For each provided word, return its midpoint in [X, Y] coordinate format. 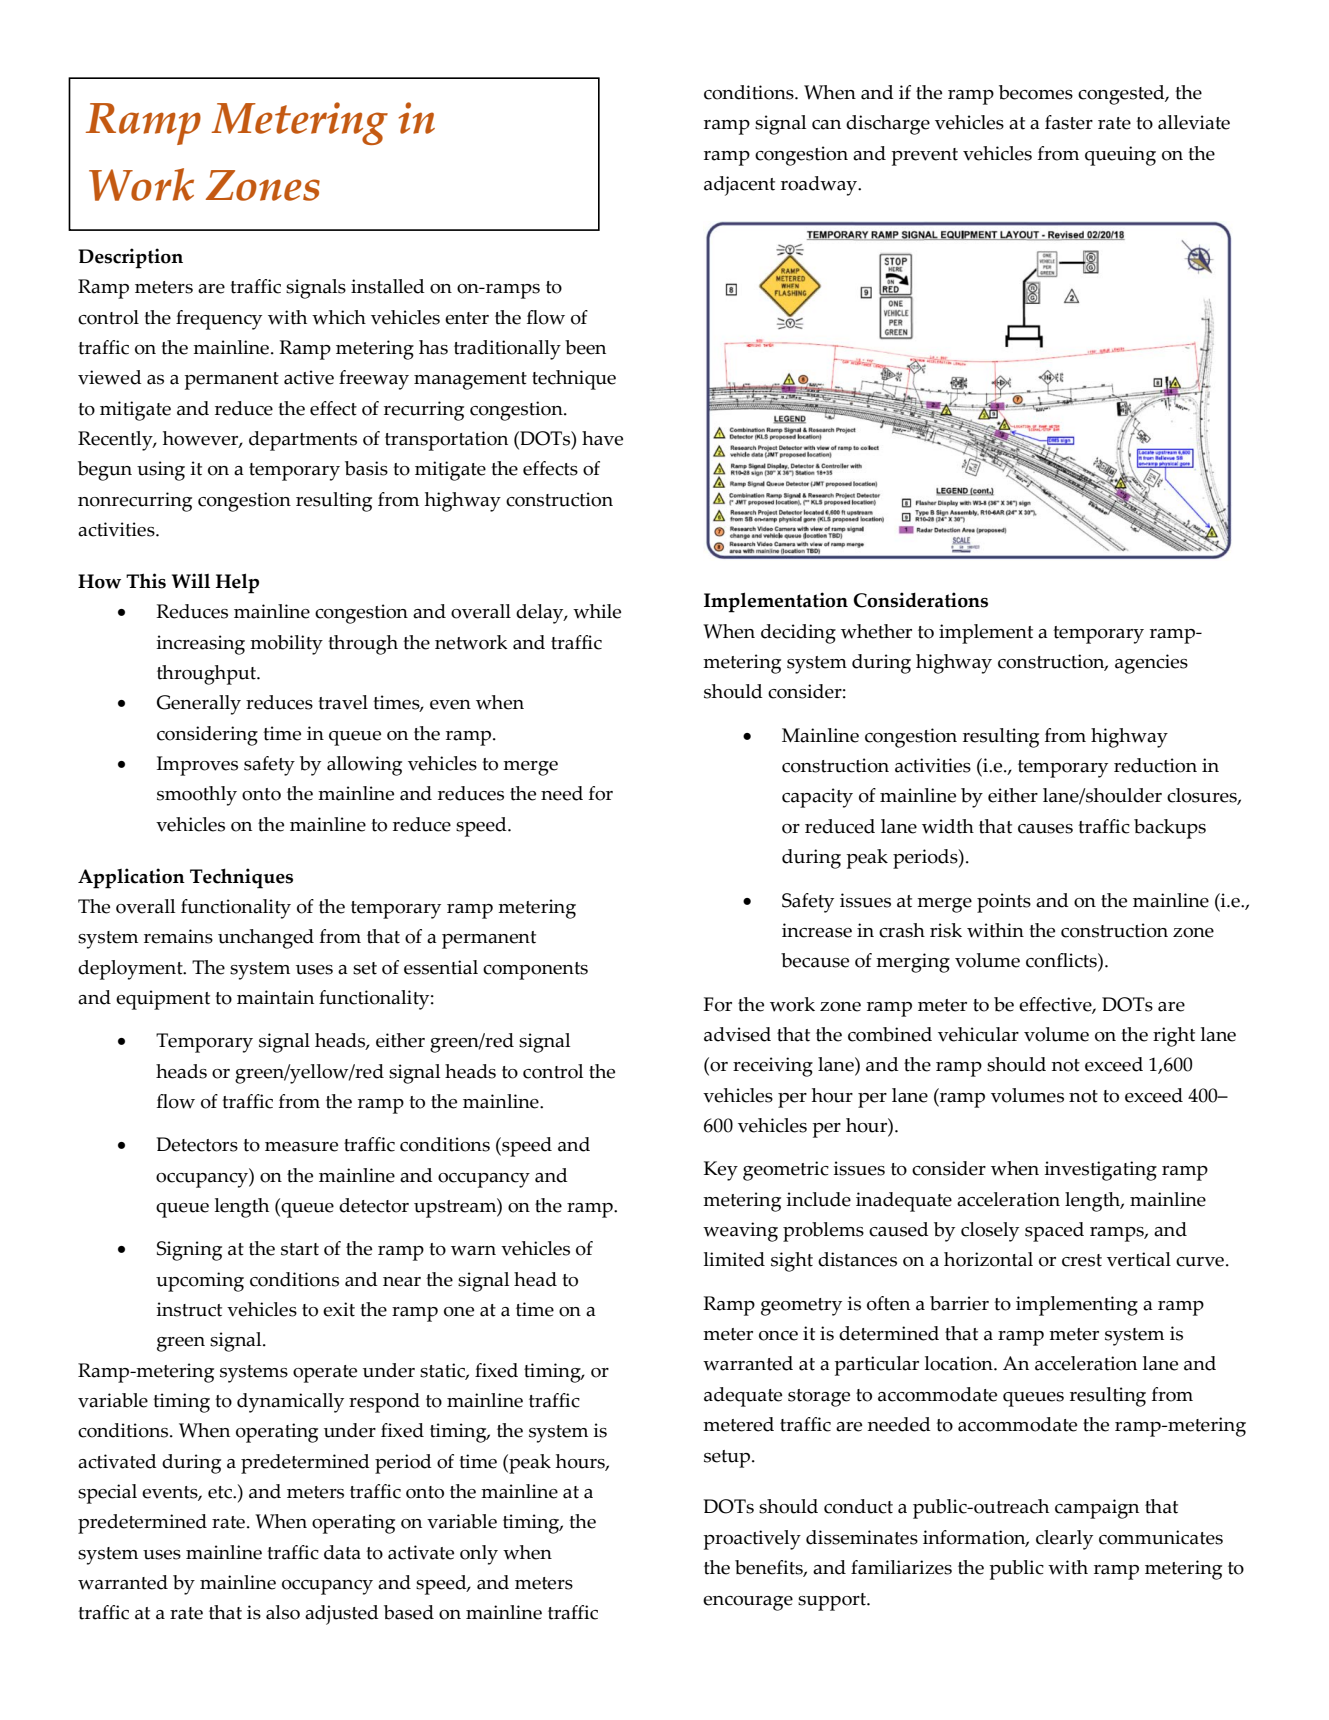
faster [1069, 122]
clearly [1064, 1540]
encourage [748, 1603]
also [283, 1612]
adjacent [739, 186]
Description [130, 258]
